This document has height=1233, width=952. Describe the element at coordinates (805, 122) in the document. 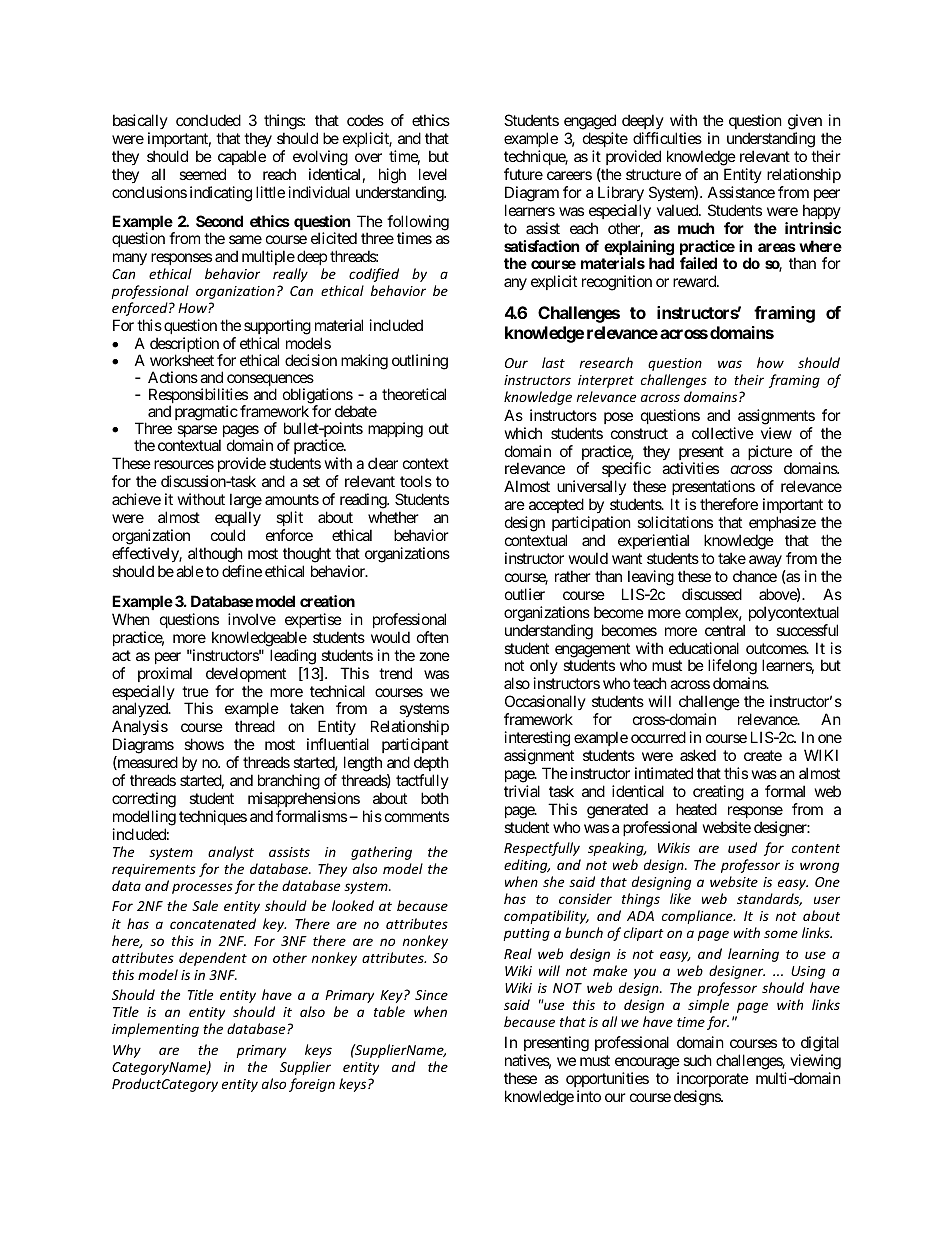

I see `given` at that location.
